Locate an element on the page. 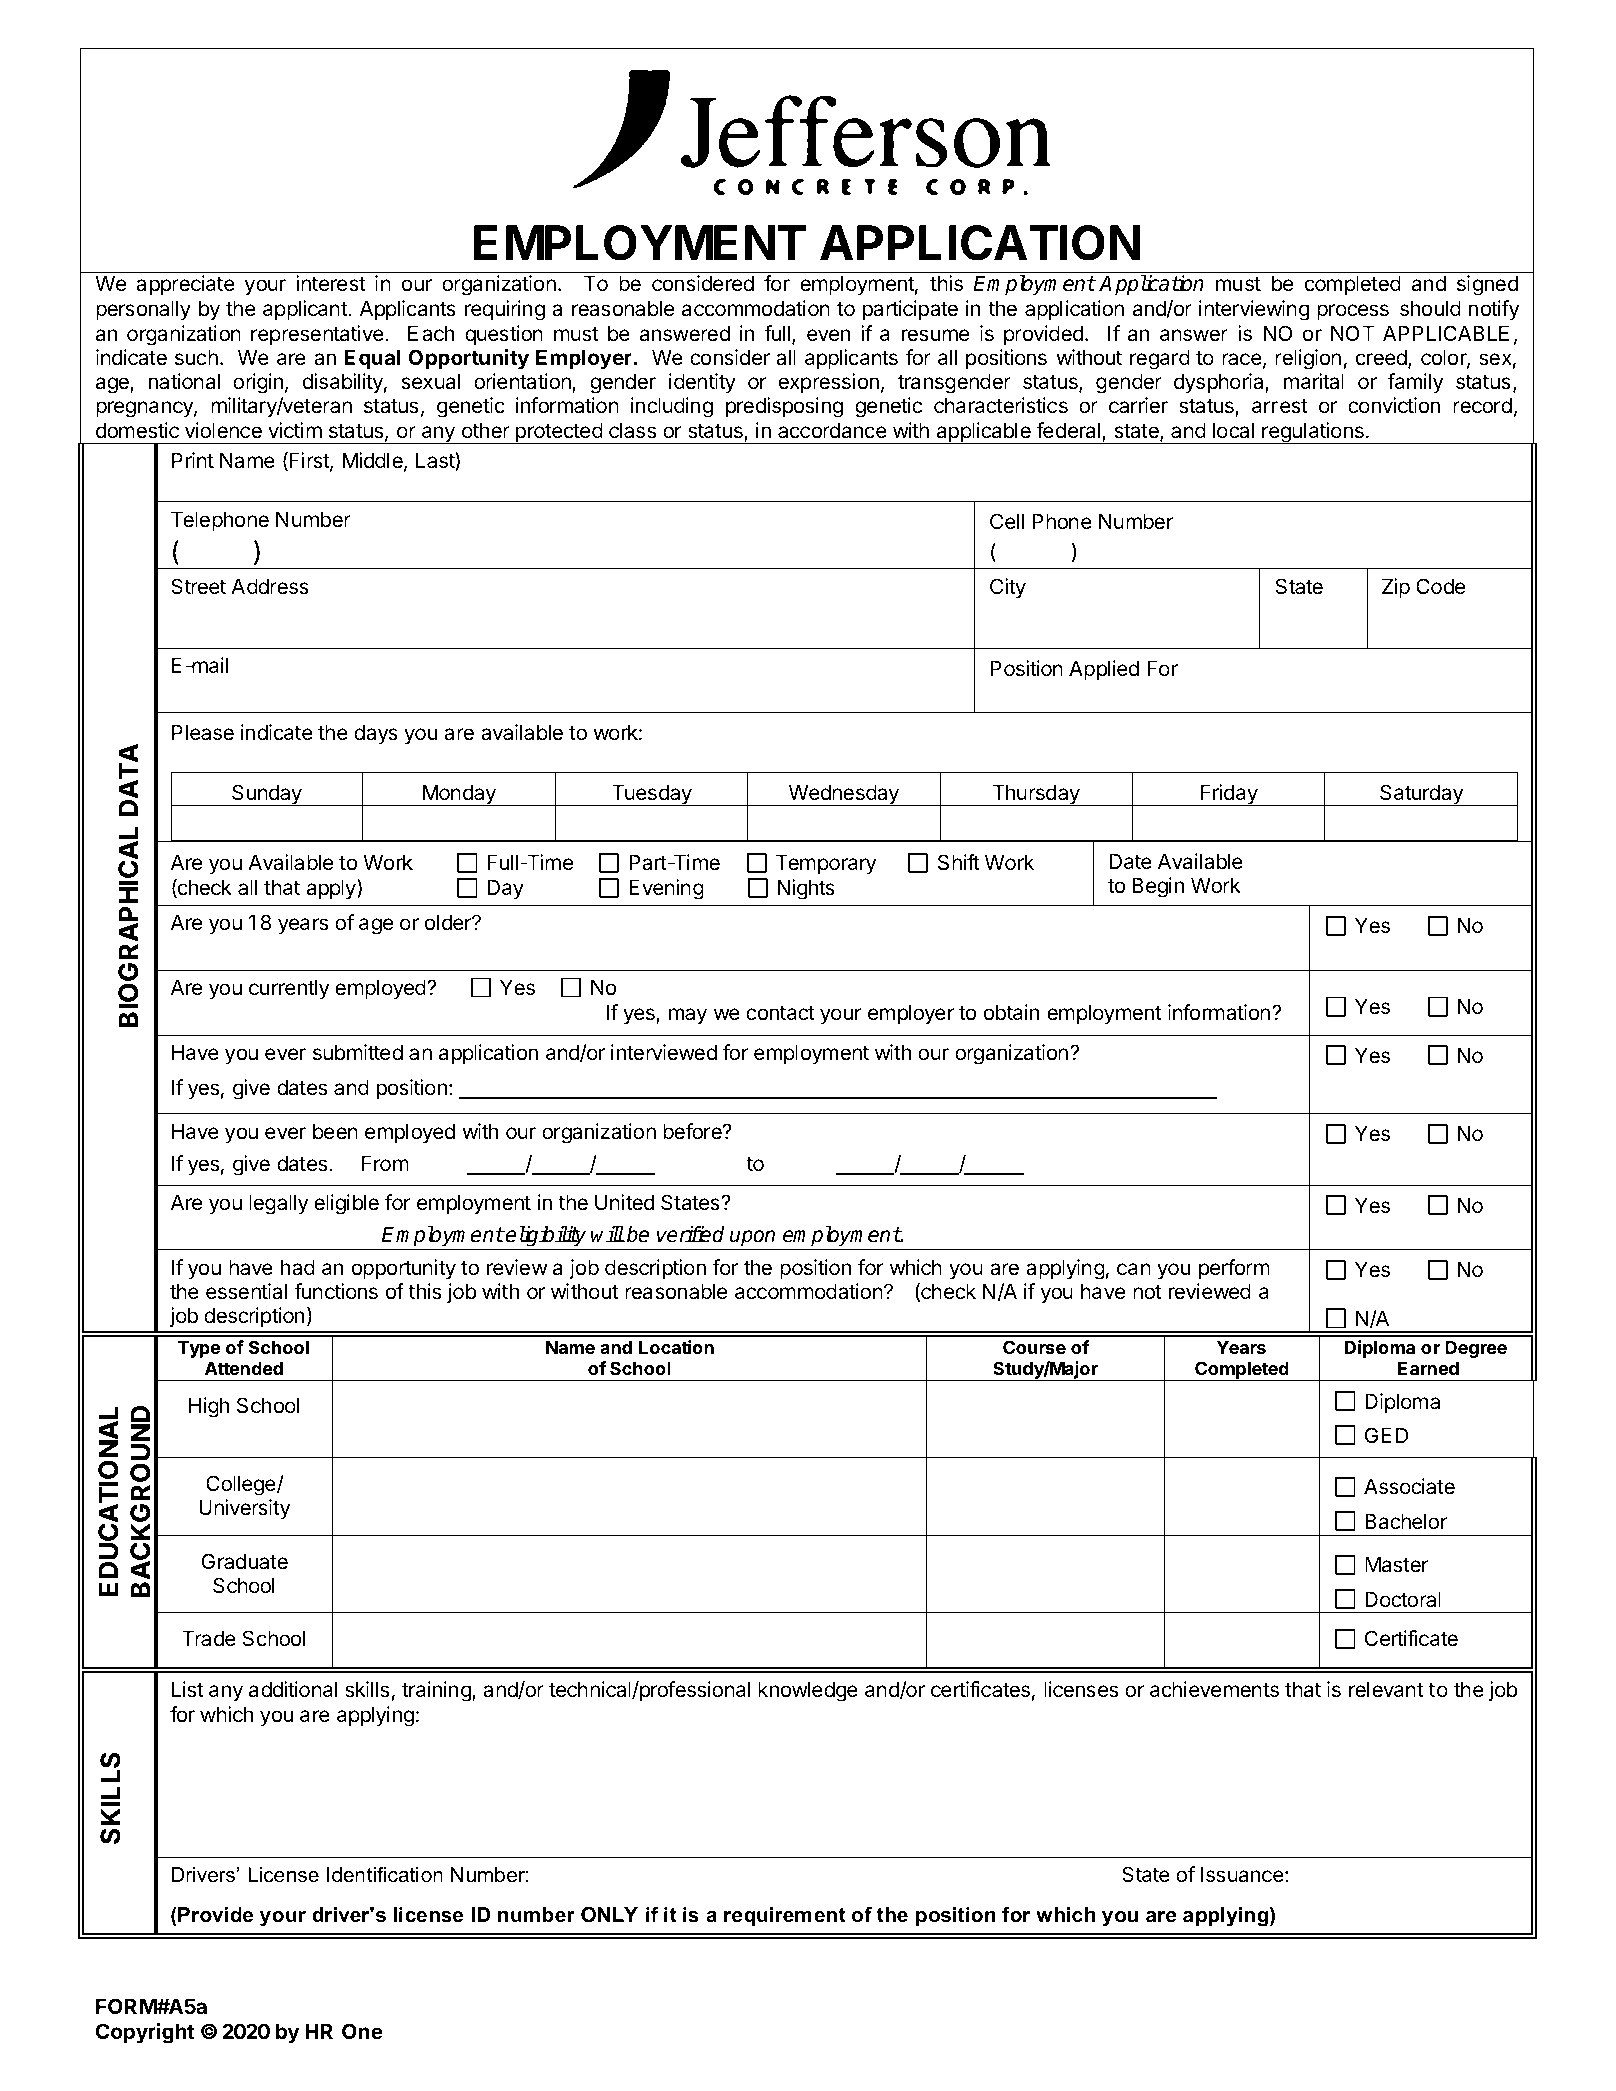  Degree is located at coordinates (1476, 1349).
